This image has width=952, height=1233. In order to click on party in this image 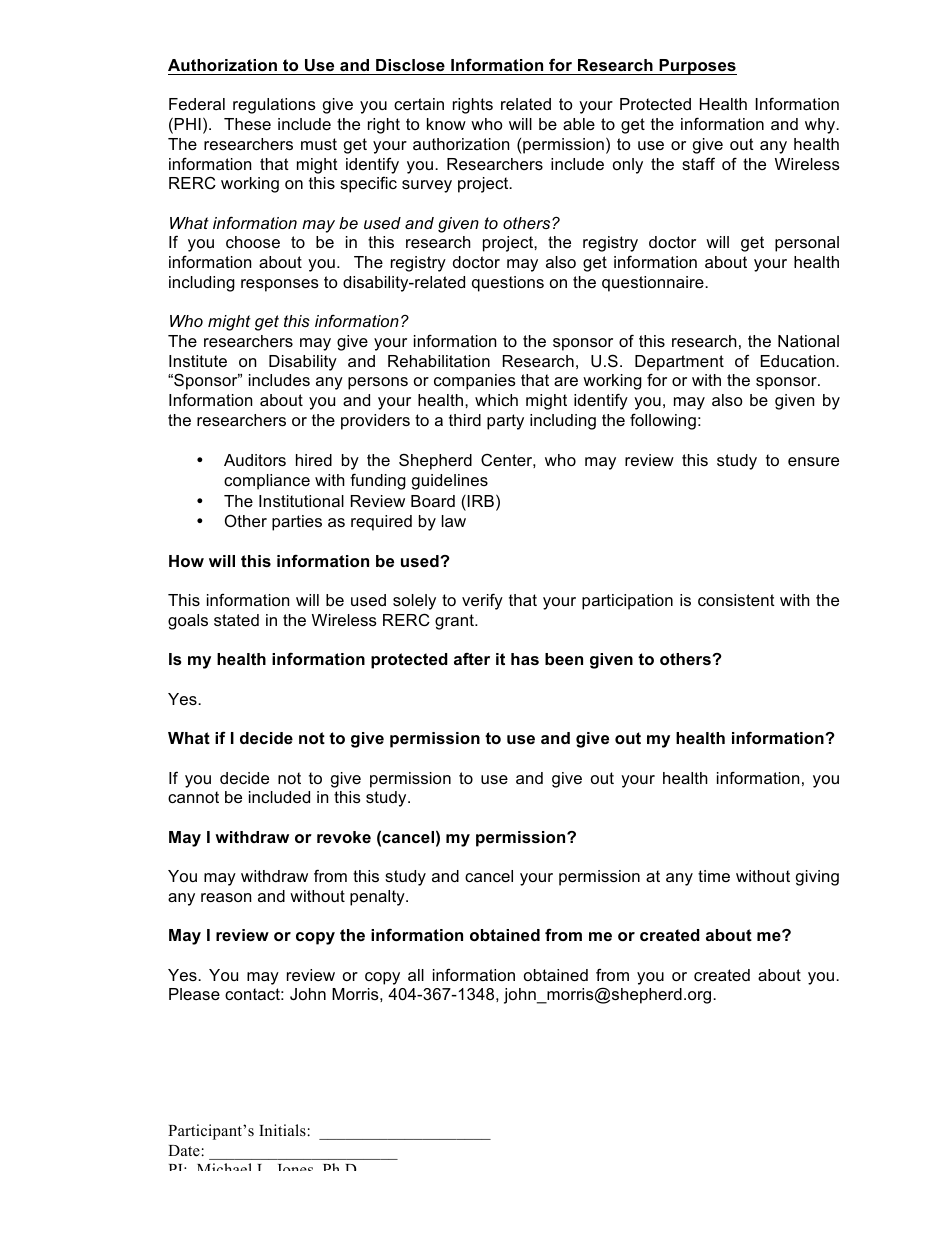, I will do `click(505, 422)`.
